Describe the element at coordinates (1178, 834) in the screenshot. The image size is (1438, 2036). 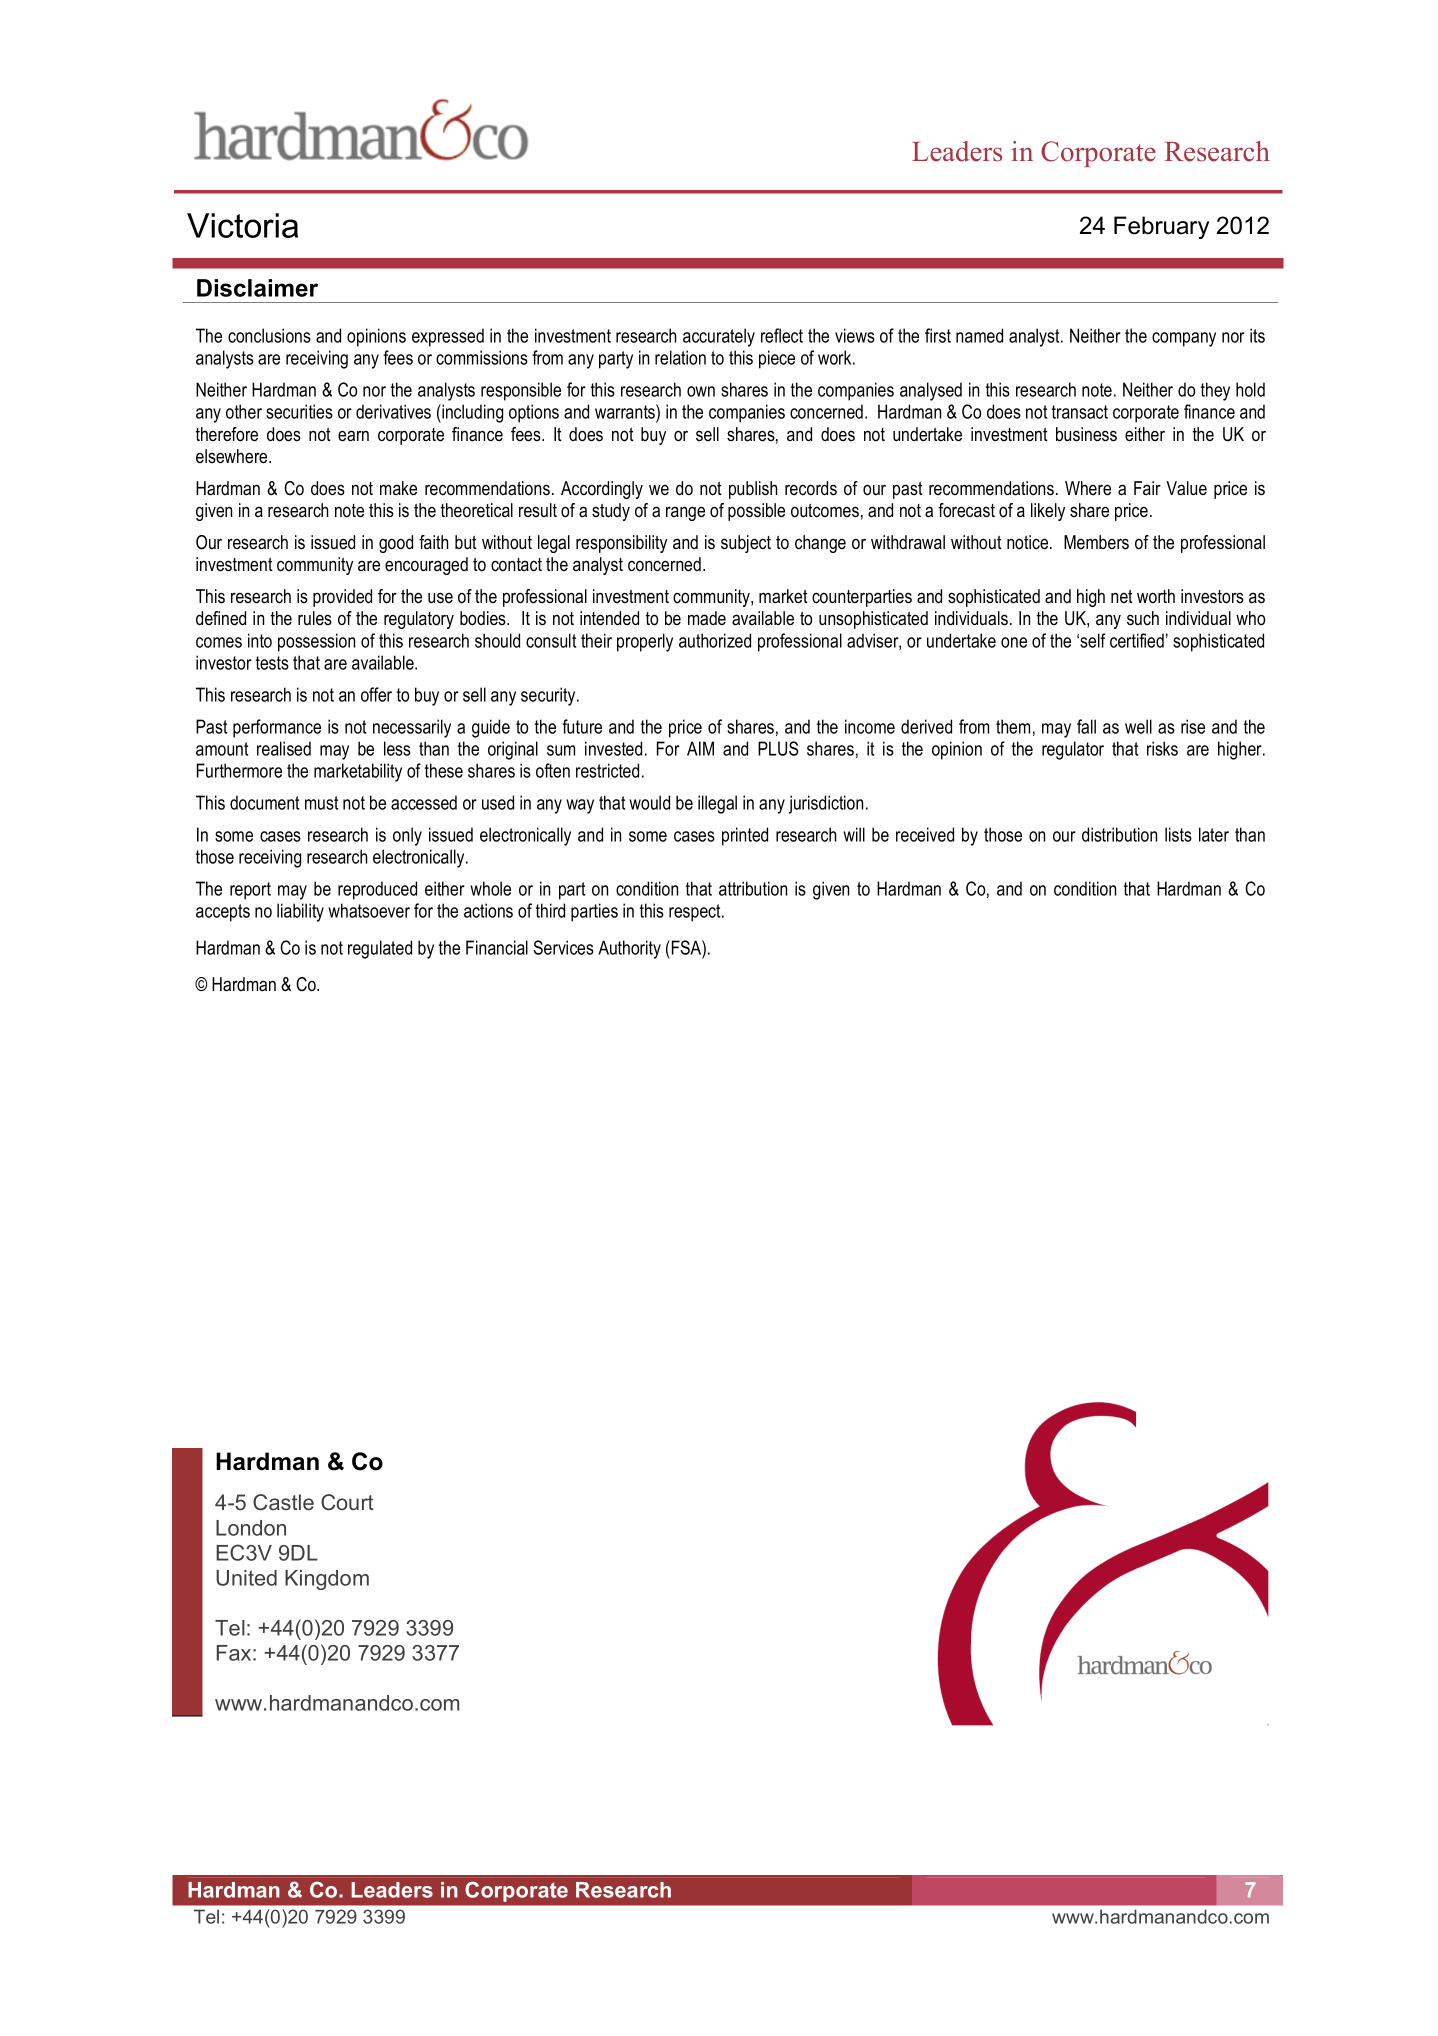
I see `lists` at that location.
